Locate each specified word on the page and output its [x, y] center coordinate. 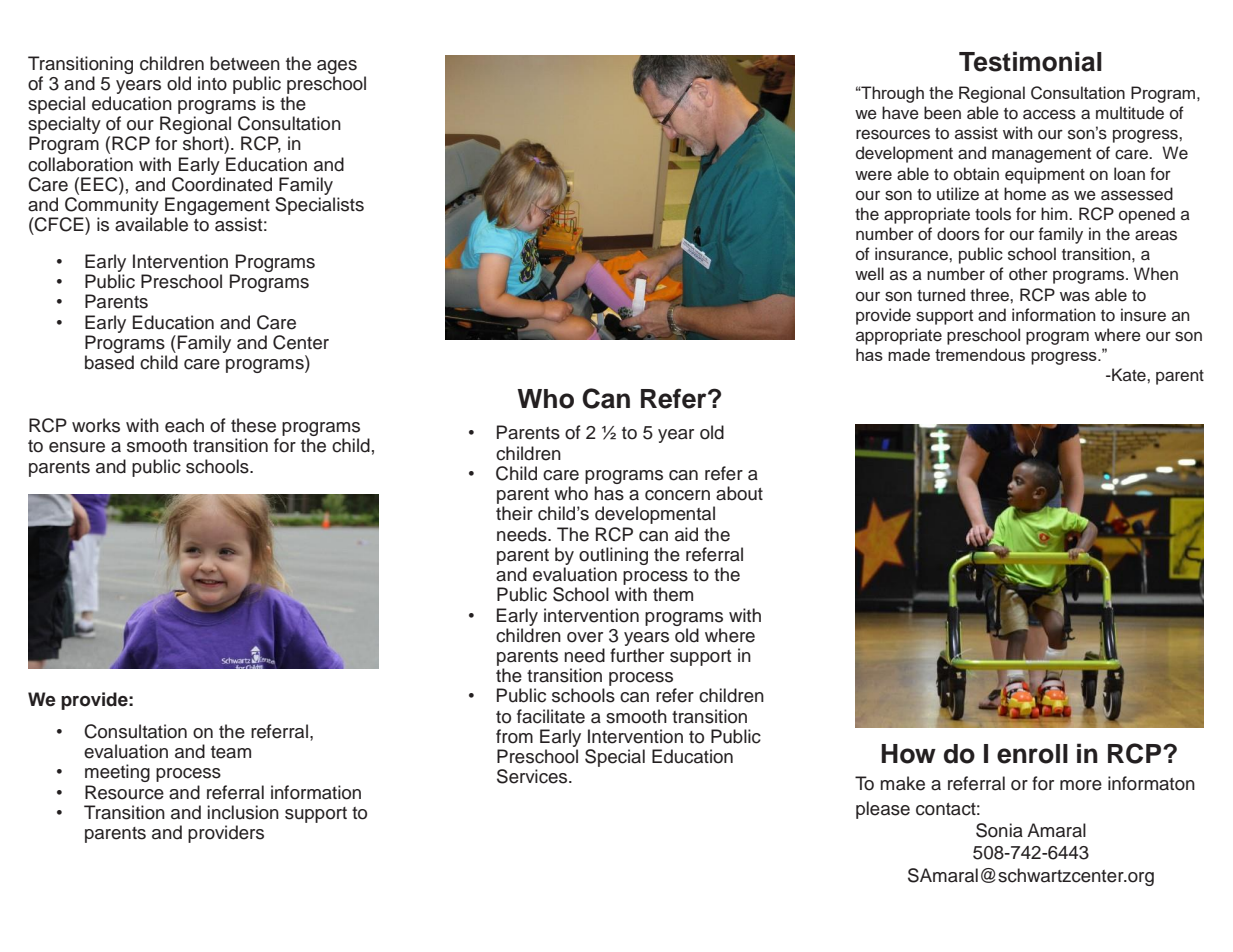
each [184, 425]
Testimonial [1030, 61]
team [231, 752]
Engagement [217, 207]
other [1028, 274]
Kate [1129, 375]
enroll [1032, 754]
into [212, 83]
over [585, 637]
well [869, 274]
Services [533, 776]
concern [677, 495]
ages [337, 67]
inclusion [243, 812]
